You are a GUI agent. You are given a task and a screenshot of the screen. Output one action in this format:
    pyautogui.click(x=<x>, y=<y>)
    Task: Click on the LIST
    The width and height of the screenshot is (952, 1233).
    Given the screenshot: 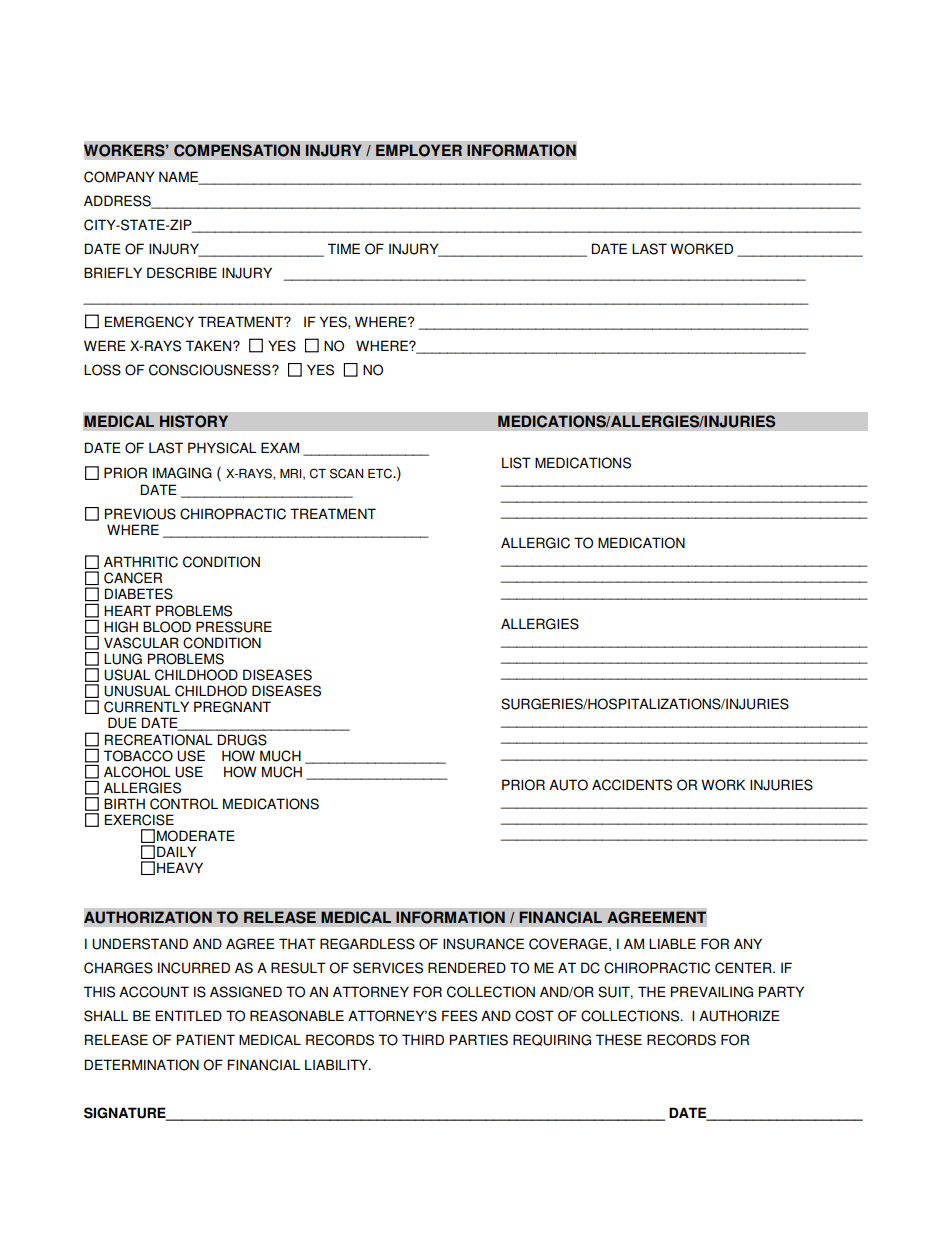 What is the action you would take?
    pyautogui.click(x=516, y=463)
